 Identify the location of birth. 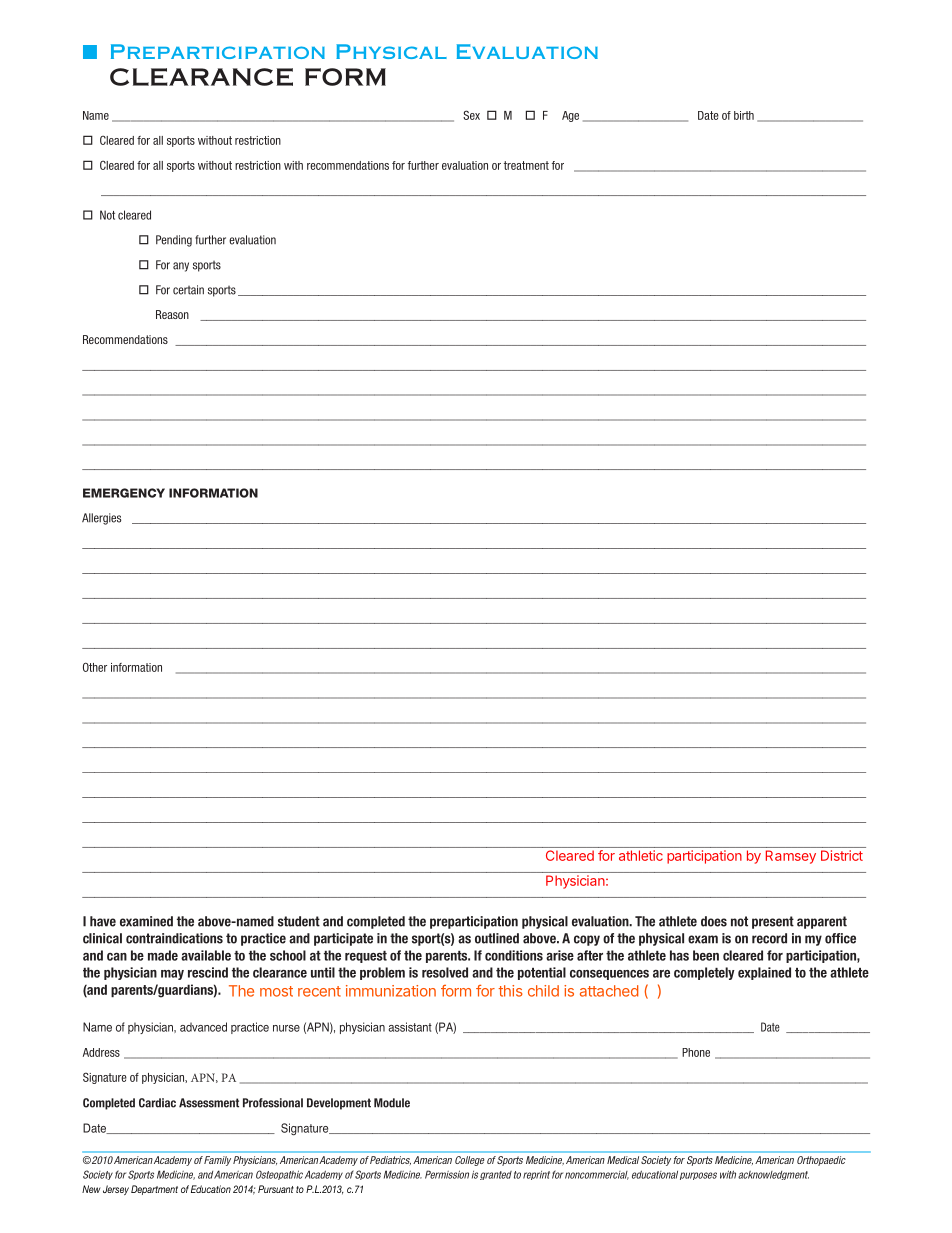
(744, 115).
